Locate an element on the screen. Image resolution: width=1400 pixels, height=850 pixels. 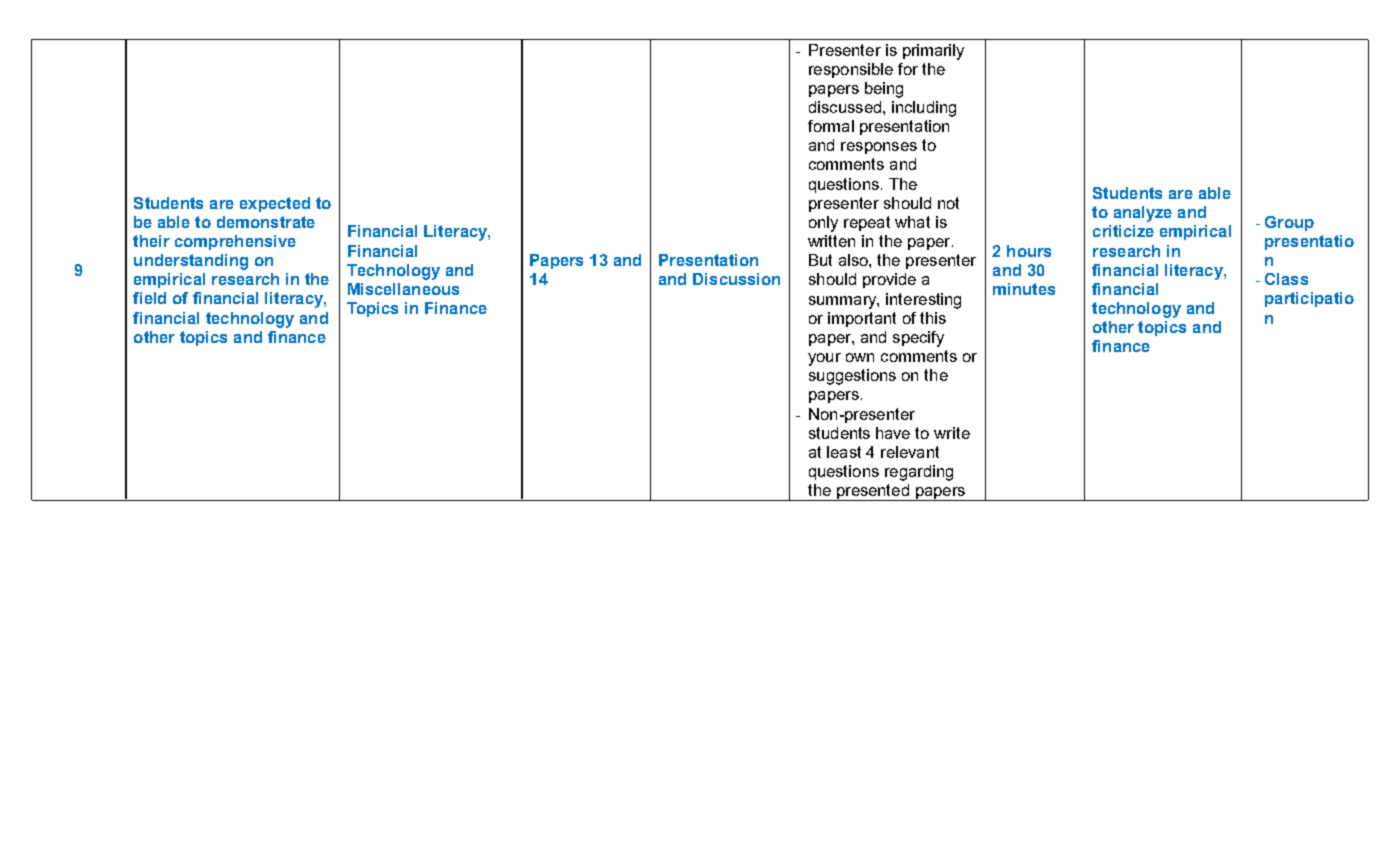
being is located at coordinates (884, 90).
